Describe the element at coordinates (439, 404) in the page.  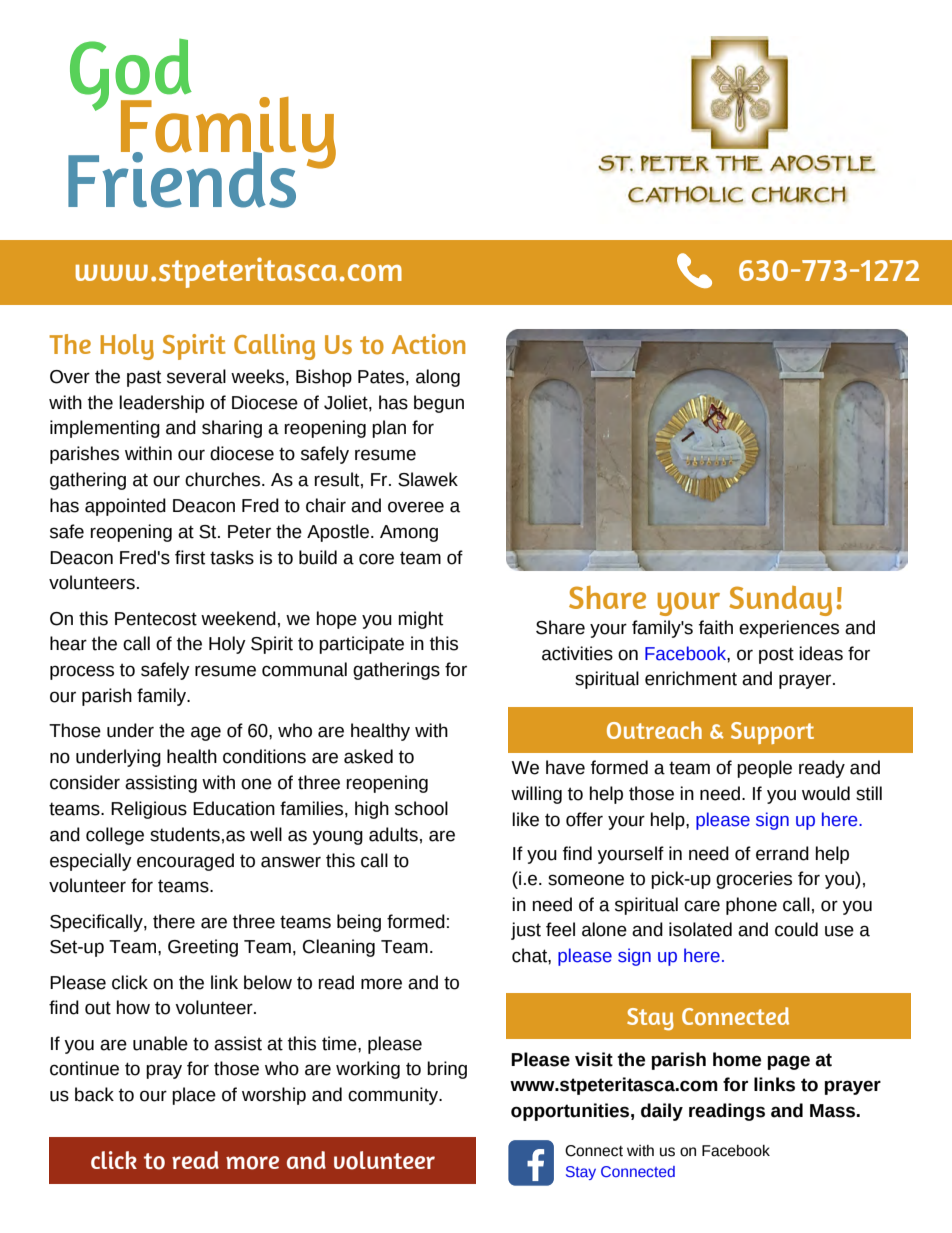
I see `begun` at that location.
